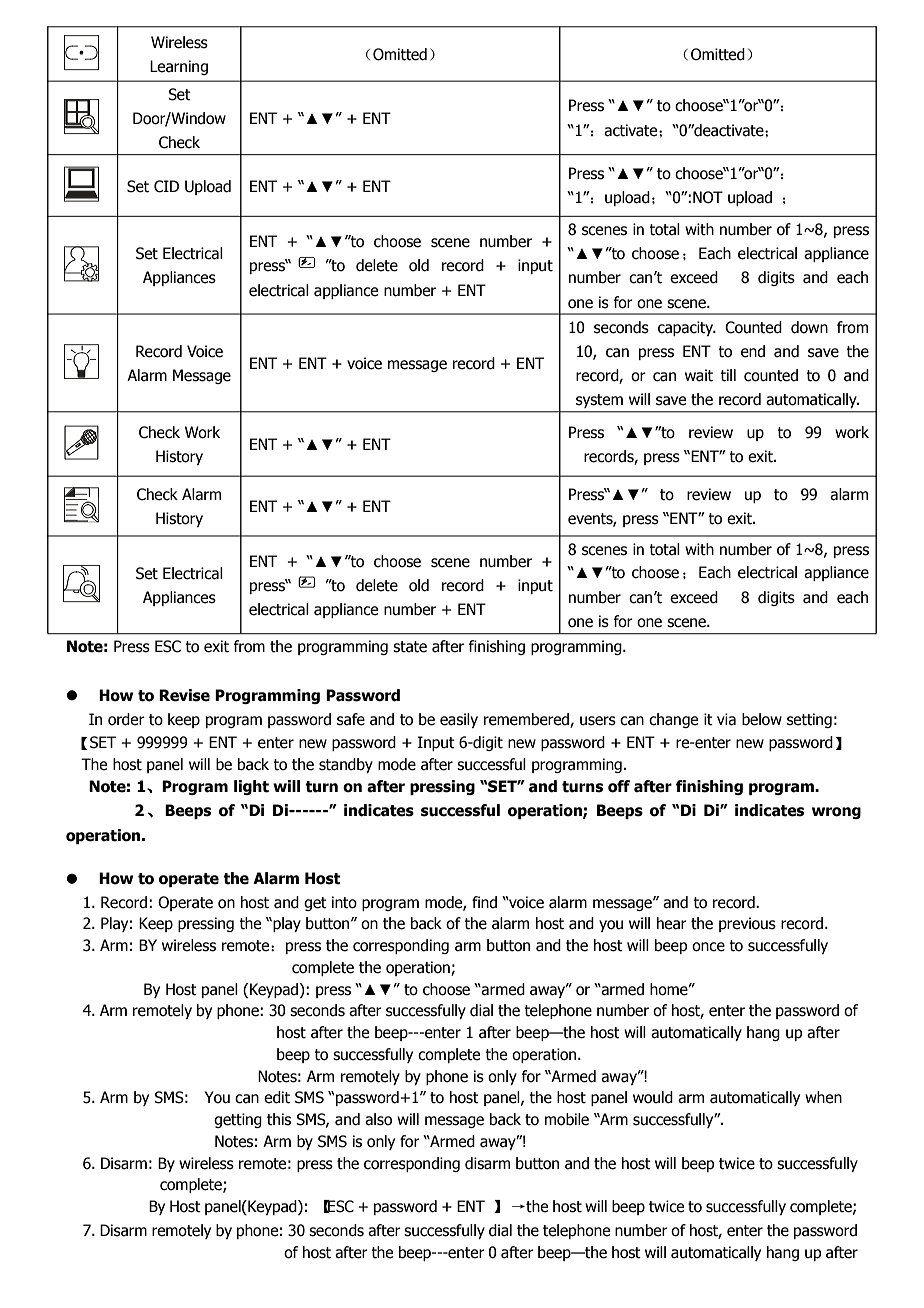 This document has width=924, height=1308. Describe the element at coordinates (687, 328) in the document. I see `capacity` at that location.
